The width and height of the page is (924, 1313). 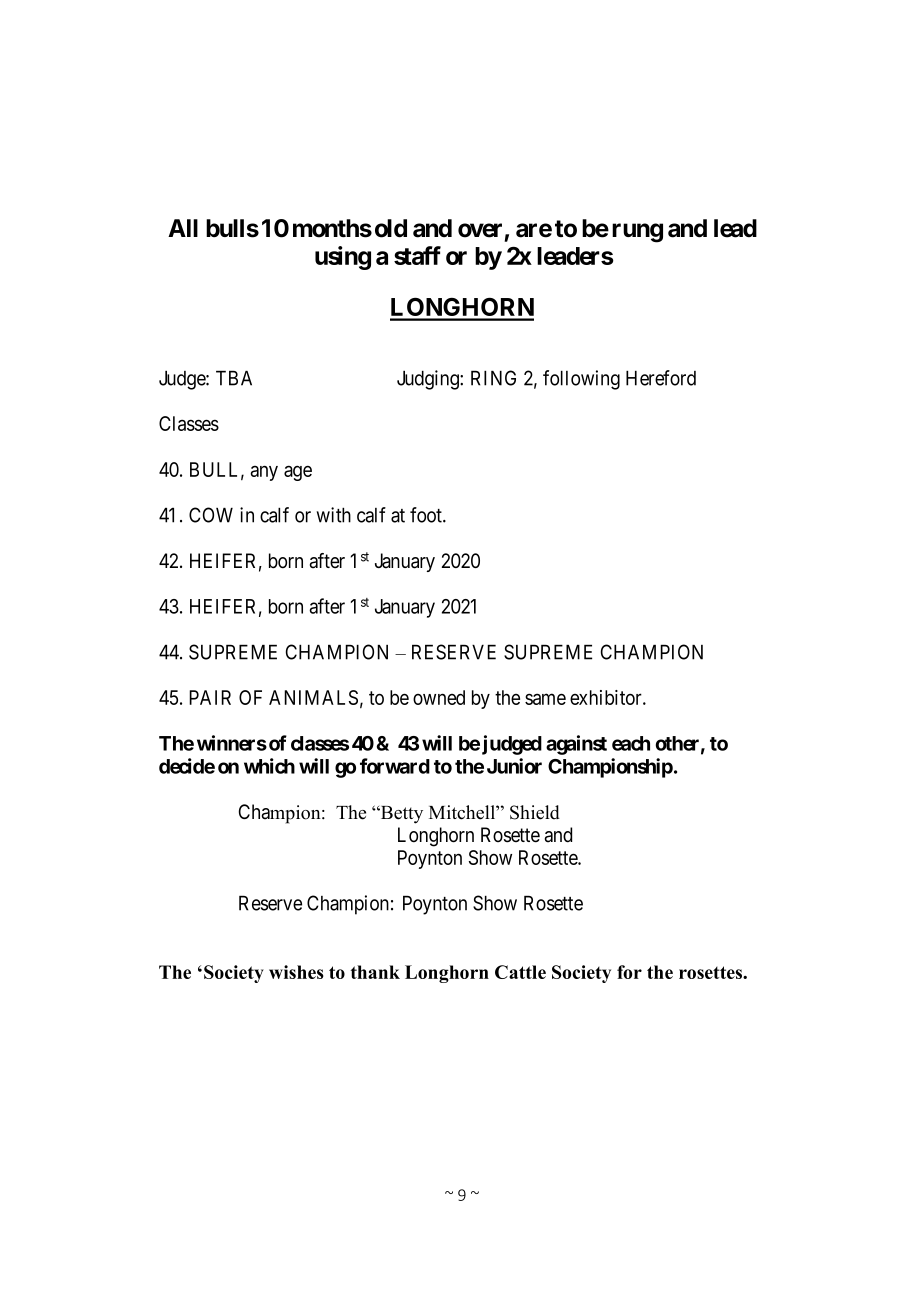 What do you see at coordinates (395, 766) in the page?
I see `forward` at bounding box center [395, 766].
